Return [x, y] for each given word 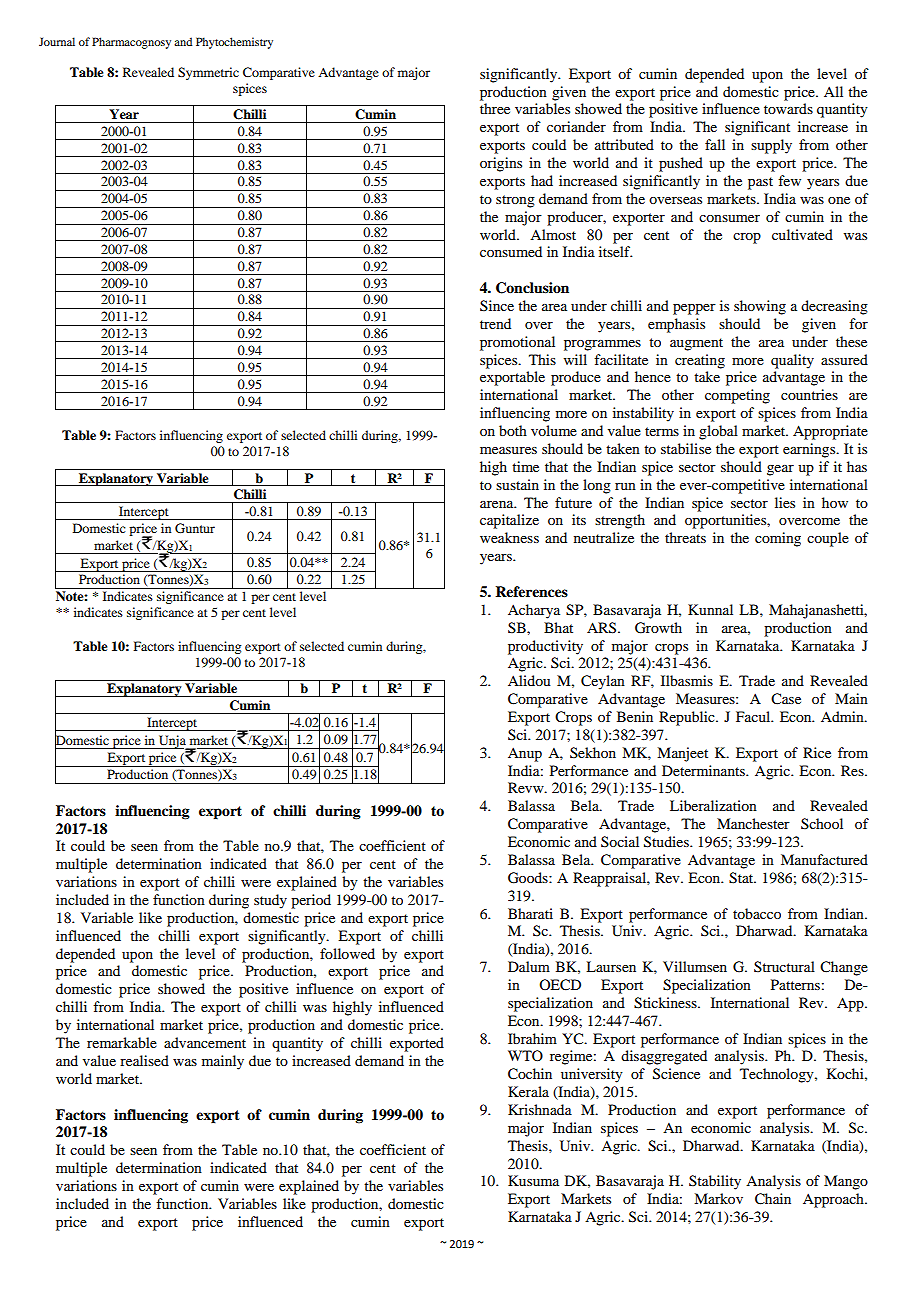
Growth [658, 628]
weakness [509, 537]
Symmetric [208, 73]
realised [144, 1060]
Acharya [534, 611]
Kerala [528, 1091]
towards [788, 108]
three [495, 108]
